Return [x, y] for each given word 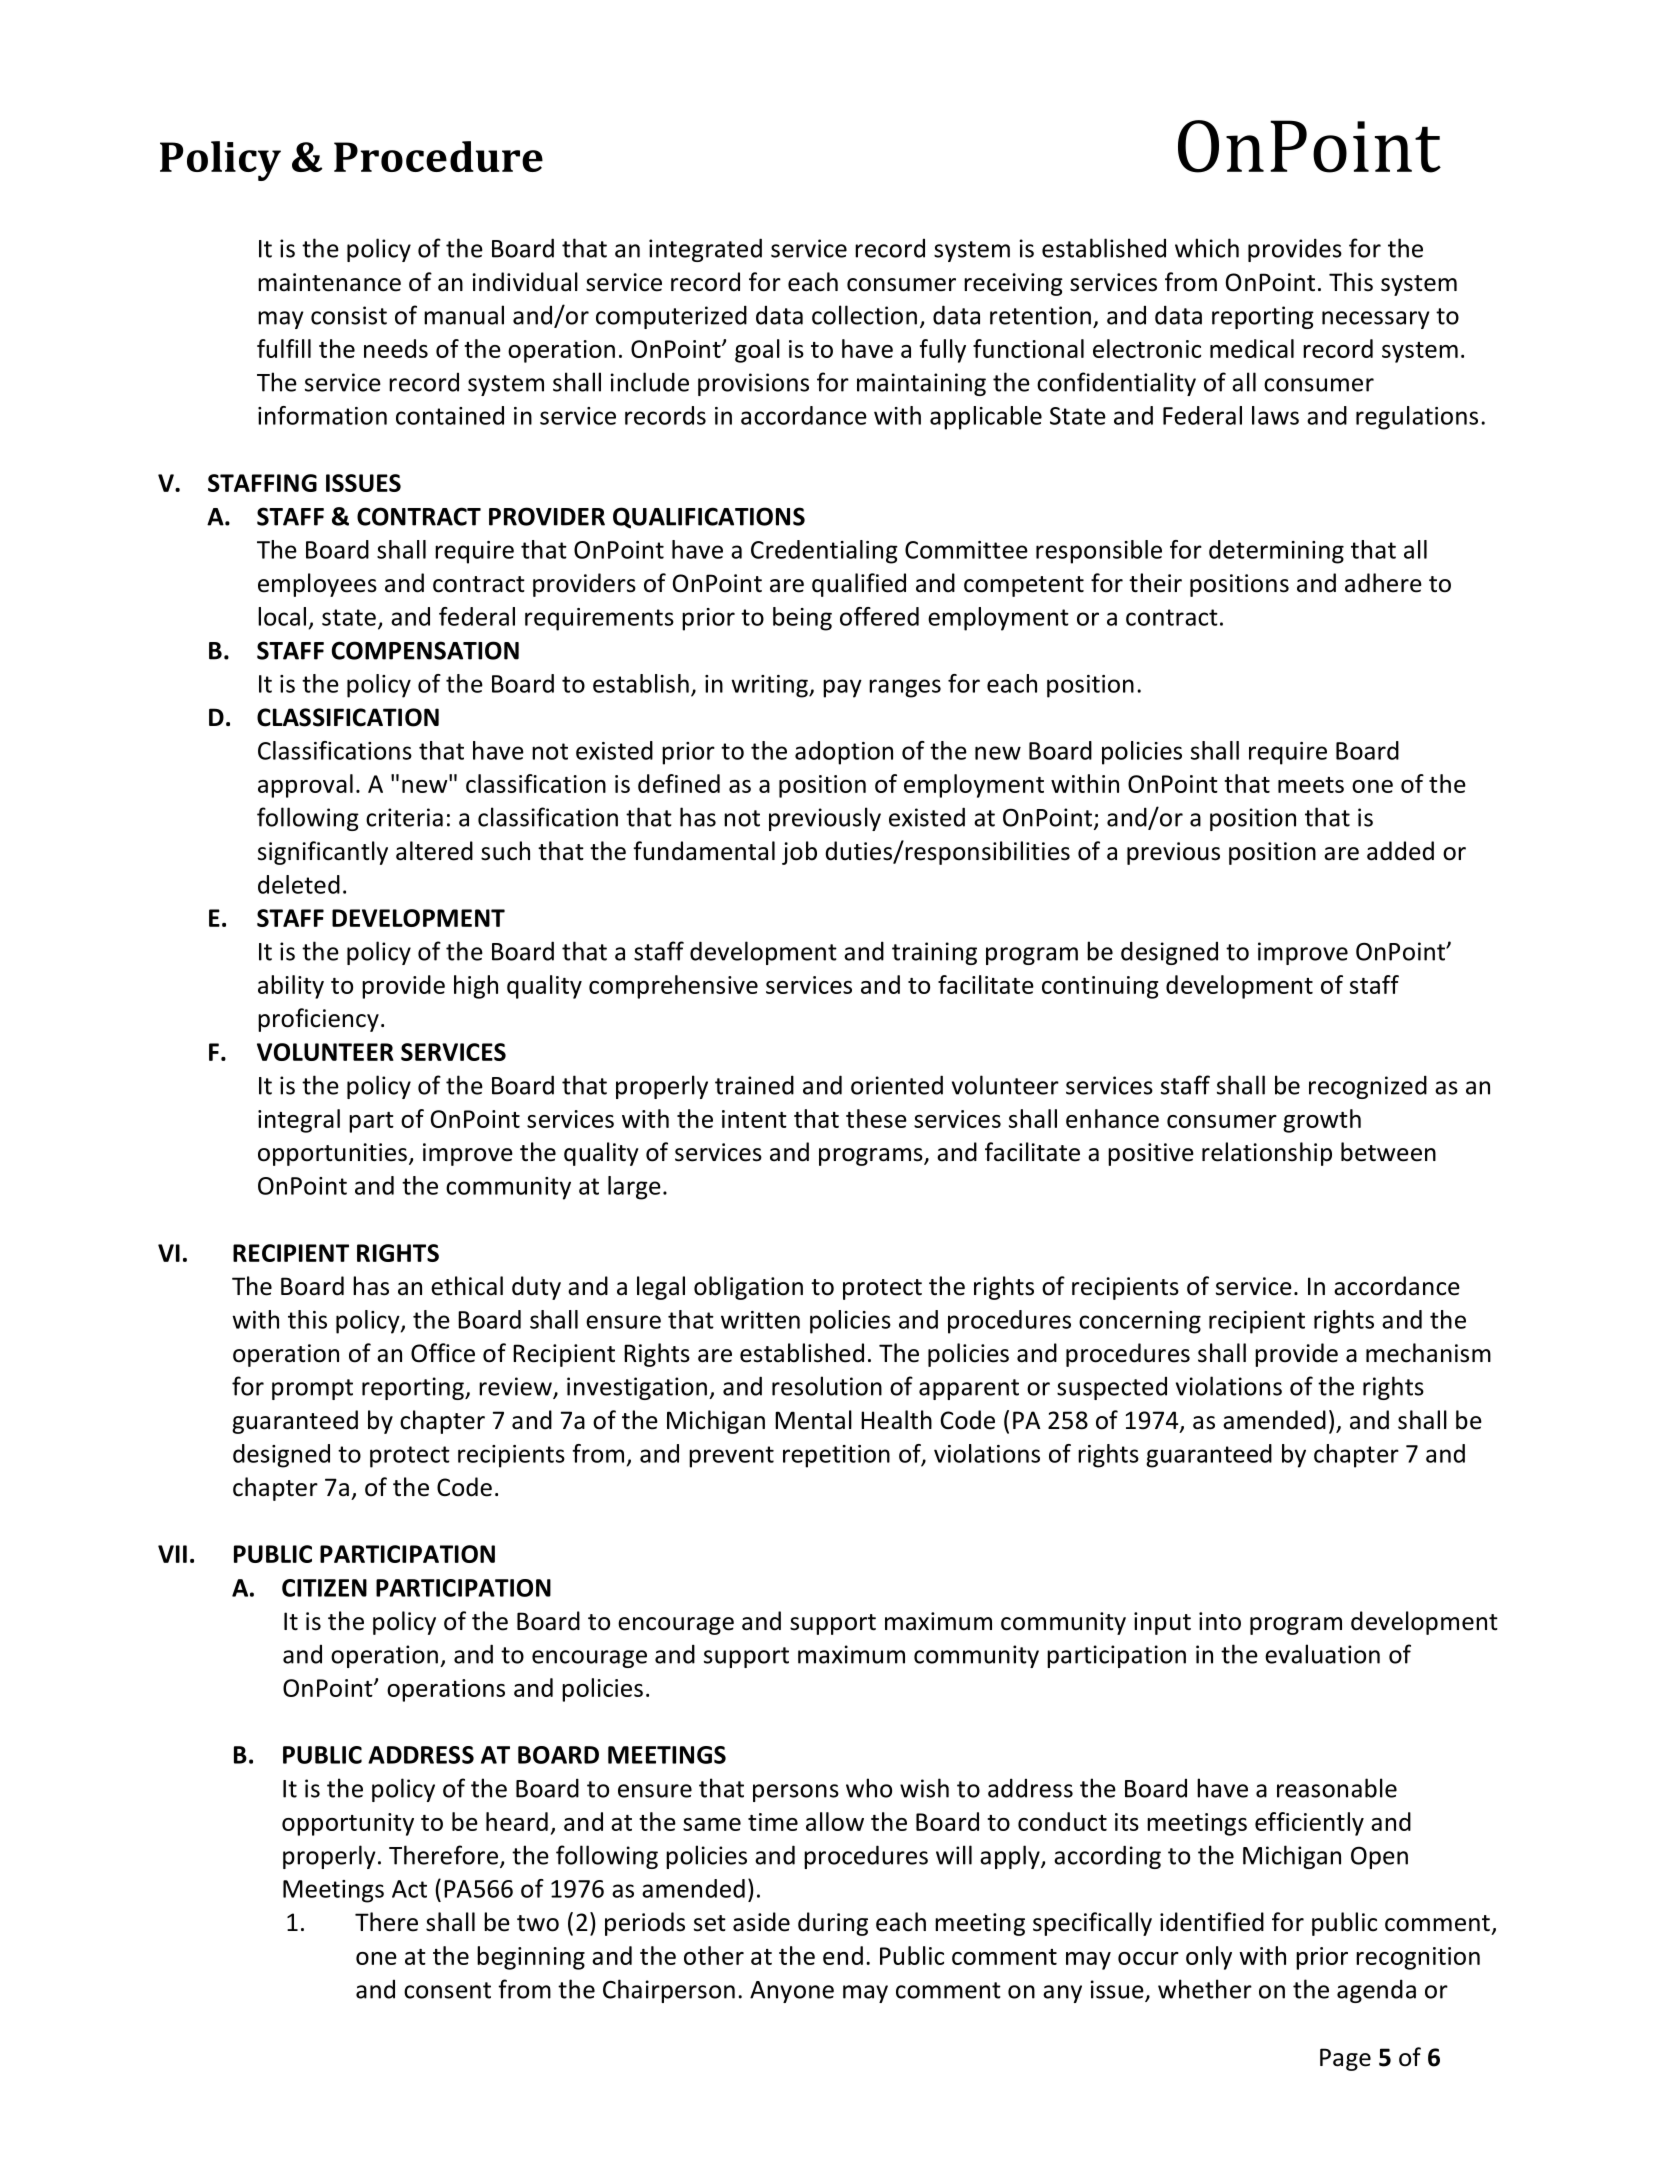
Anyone [792, 1992]
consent [447, 1990]
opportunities [332, 1154]
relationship [1267, 1154]
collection [864, 315]
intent [754, 1119]
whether [1205, 1989]
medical [1252, 348]
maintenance [329, 282]
